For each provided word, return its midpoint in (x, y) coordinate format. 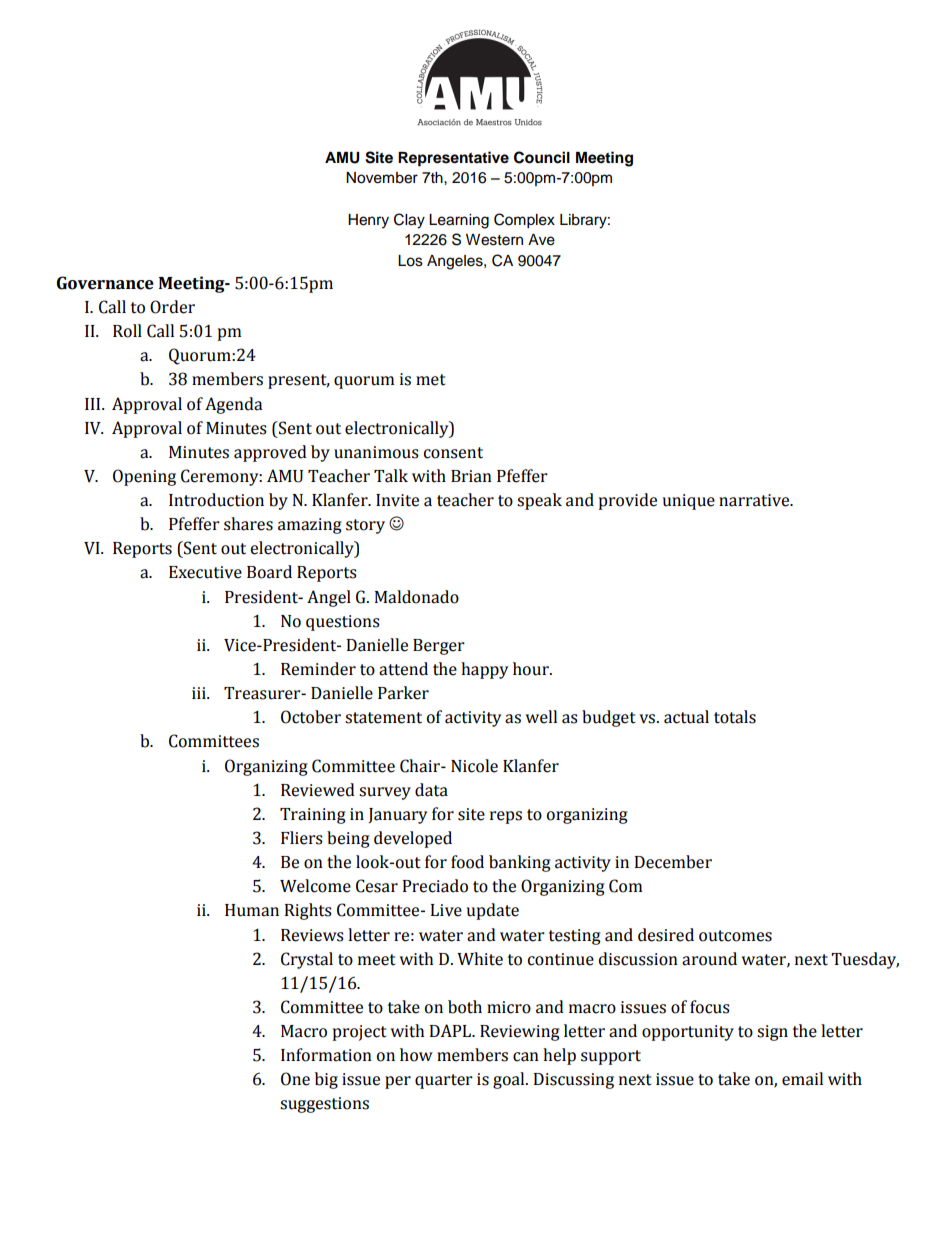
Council (542, 157)
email (802, 1079)
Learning (459, 221)
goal (510, 1080)
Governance (105, 283)
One (295, 1079)
